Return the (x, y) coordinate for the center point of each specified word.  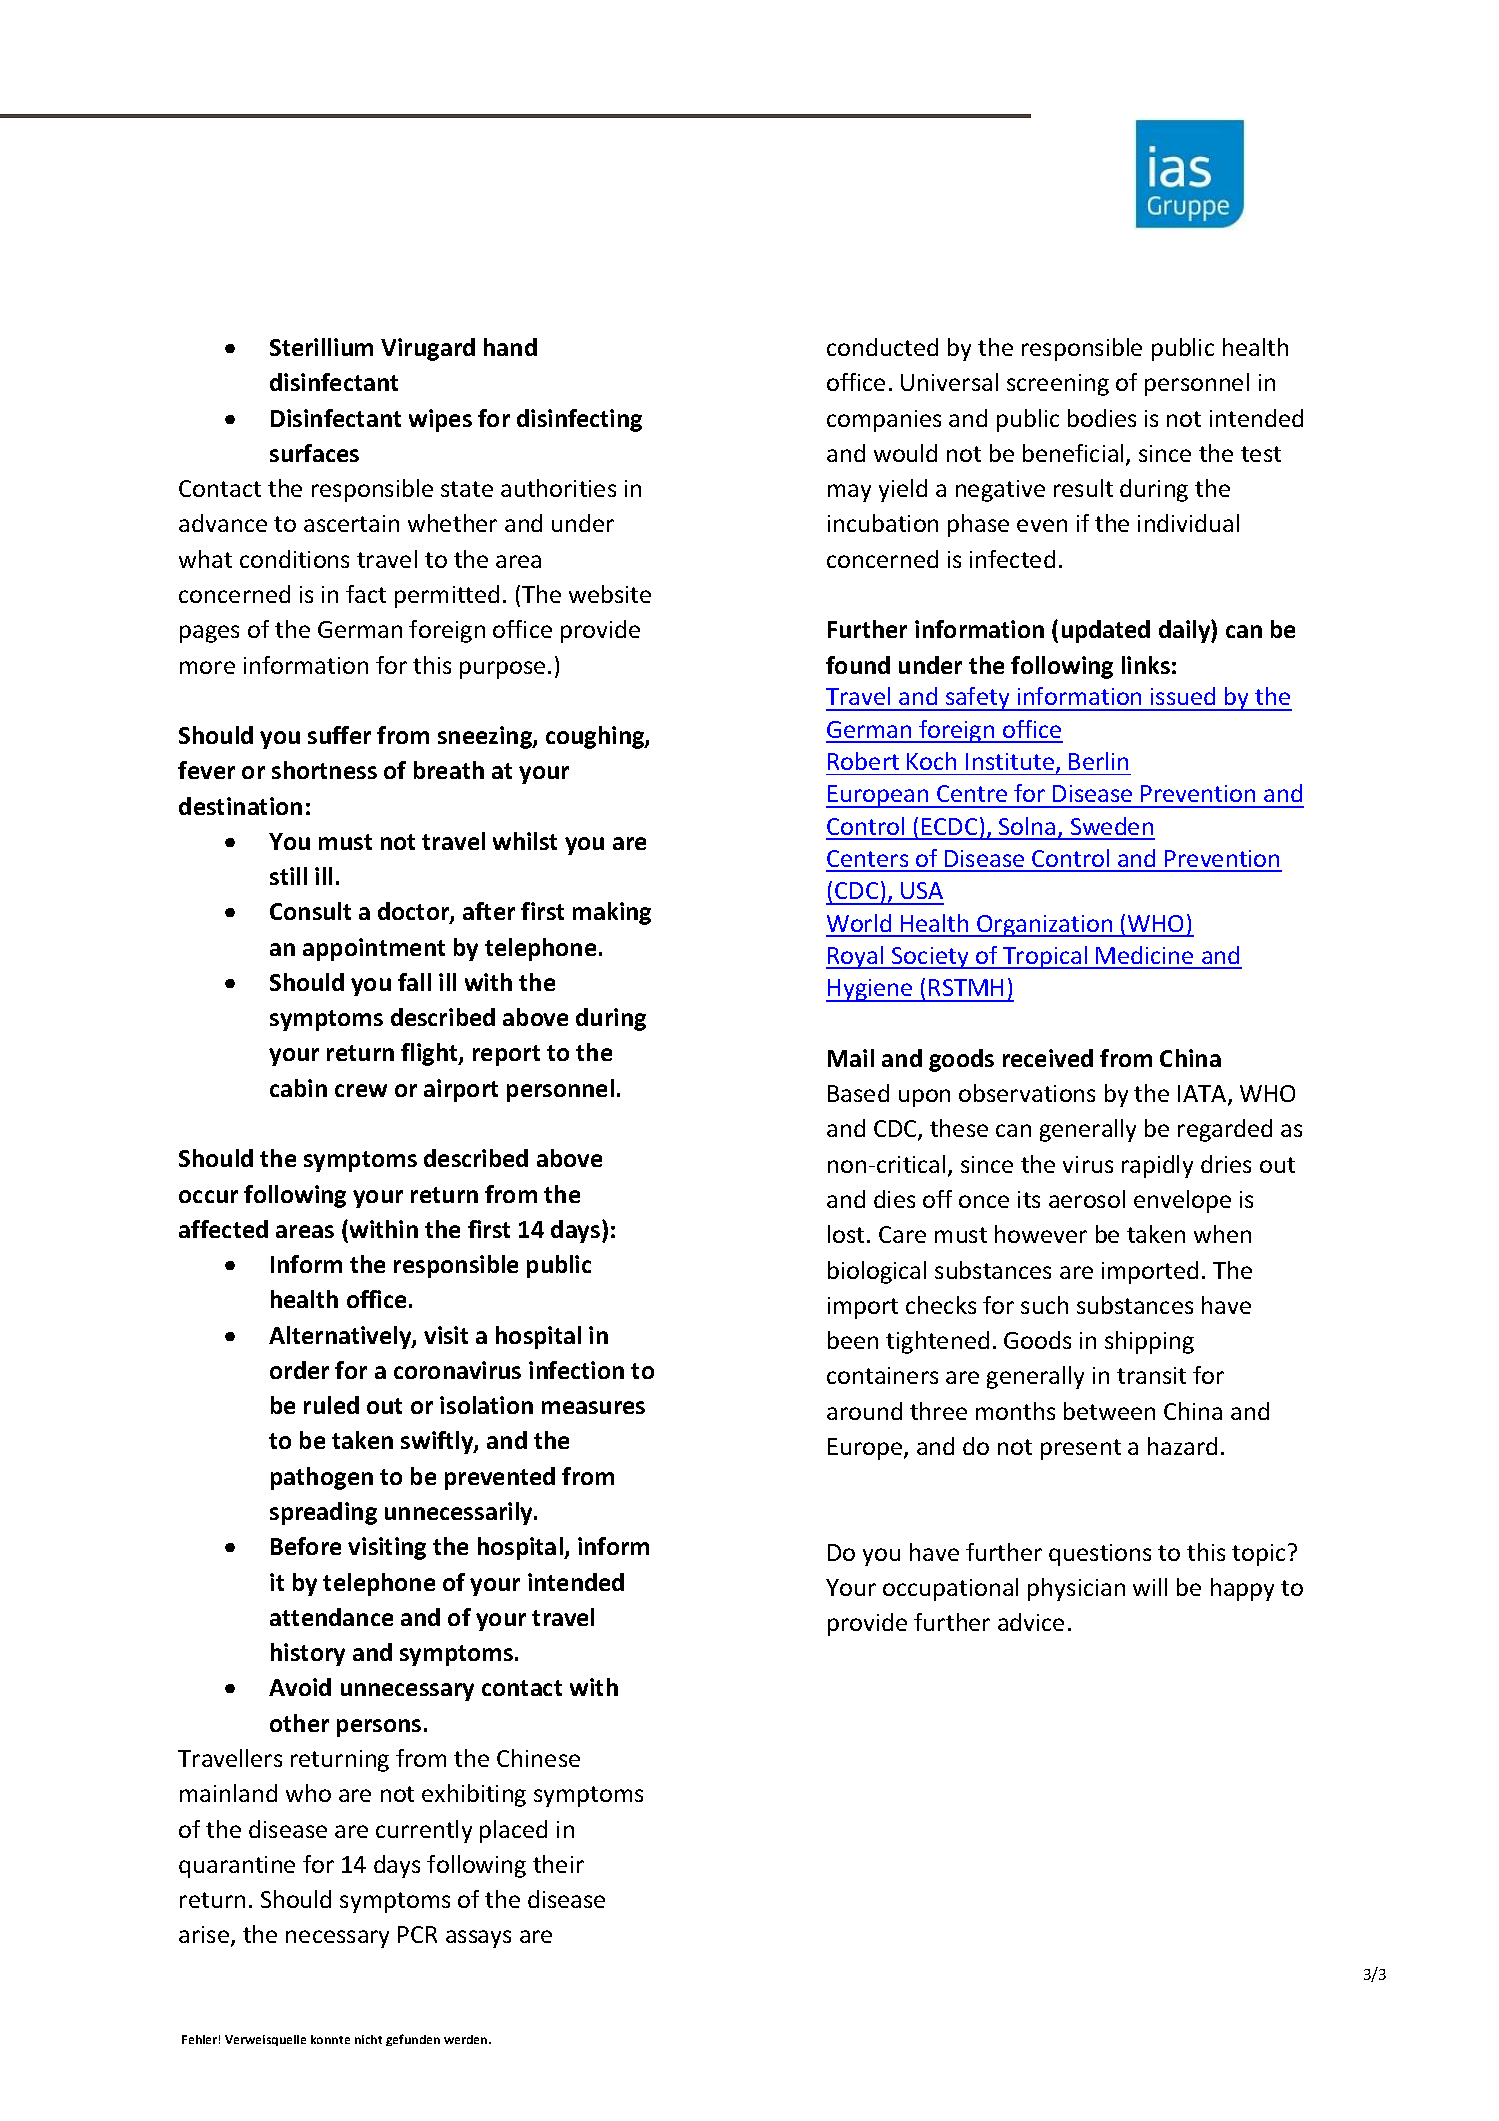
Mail (851, 1058)
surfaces (314, 453)
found (858, 665)
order (299, 1370)
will (1150, 1587)
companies (884, 421)
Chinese (538, 1758)
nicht (368, 2039)
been (853, 1340)
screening (1058, 385)
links (1146, 665)
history (308, 1654)
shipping (1149, 1342)
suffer (339, 735)
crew (361, 1090)
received (1048, 1058)
